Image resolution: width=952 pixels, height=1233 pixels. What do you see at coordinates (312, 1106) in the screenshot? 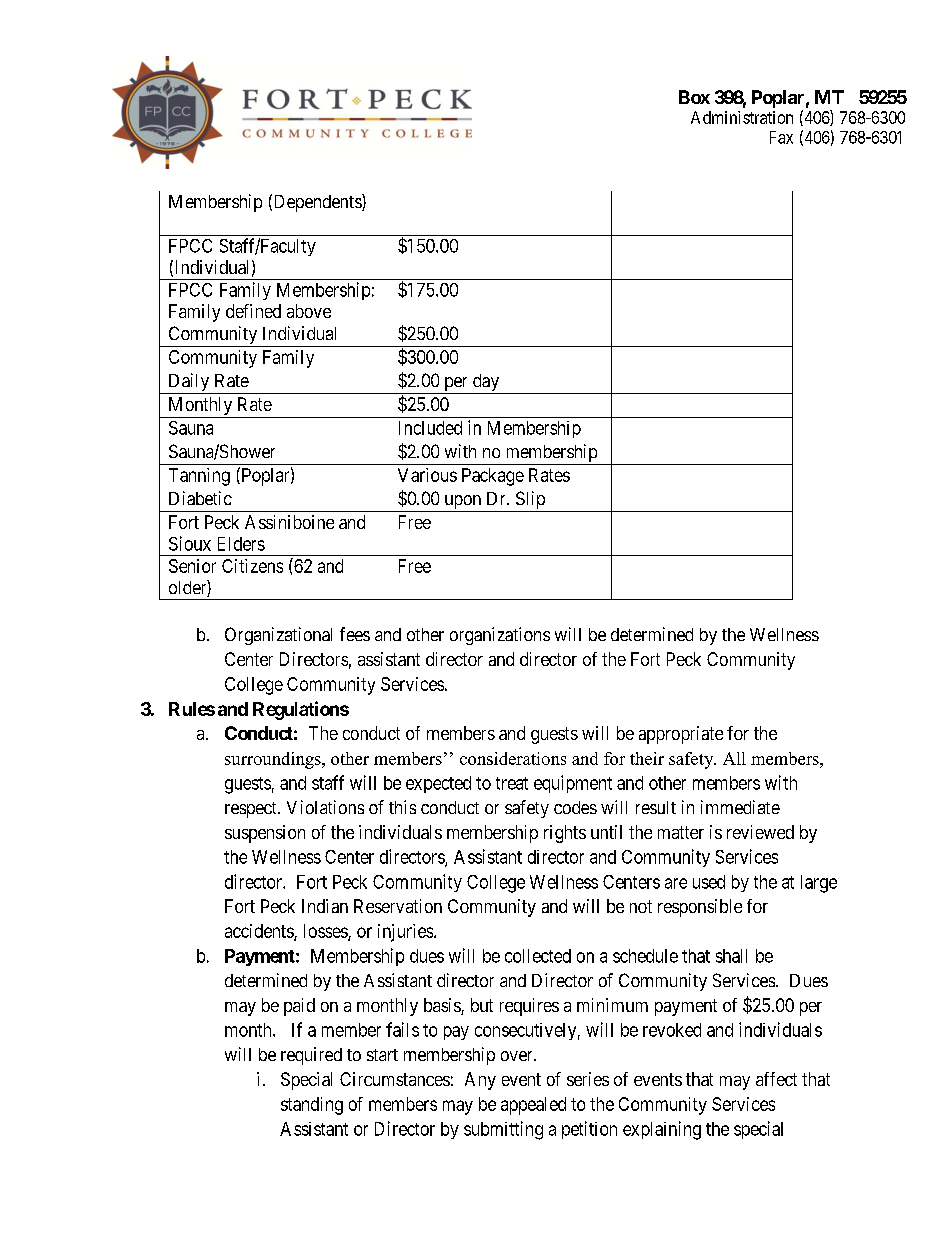
I see `standing` at bounding box center [312, 1106].
